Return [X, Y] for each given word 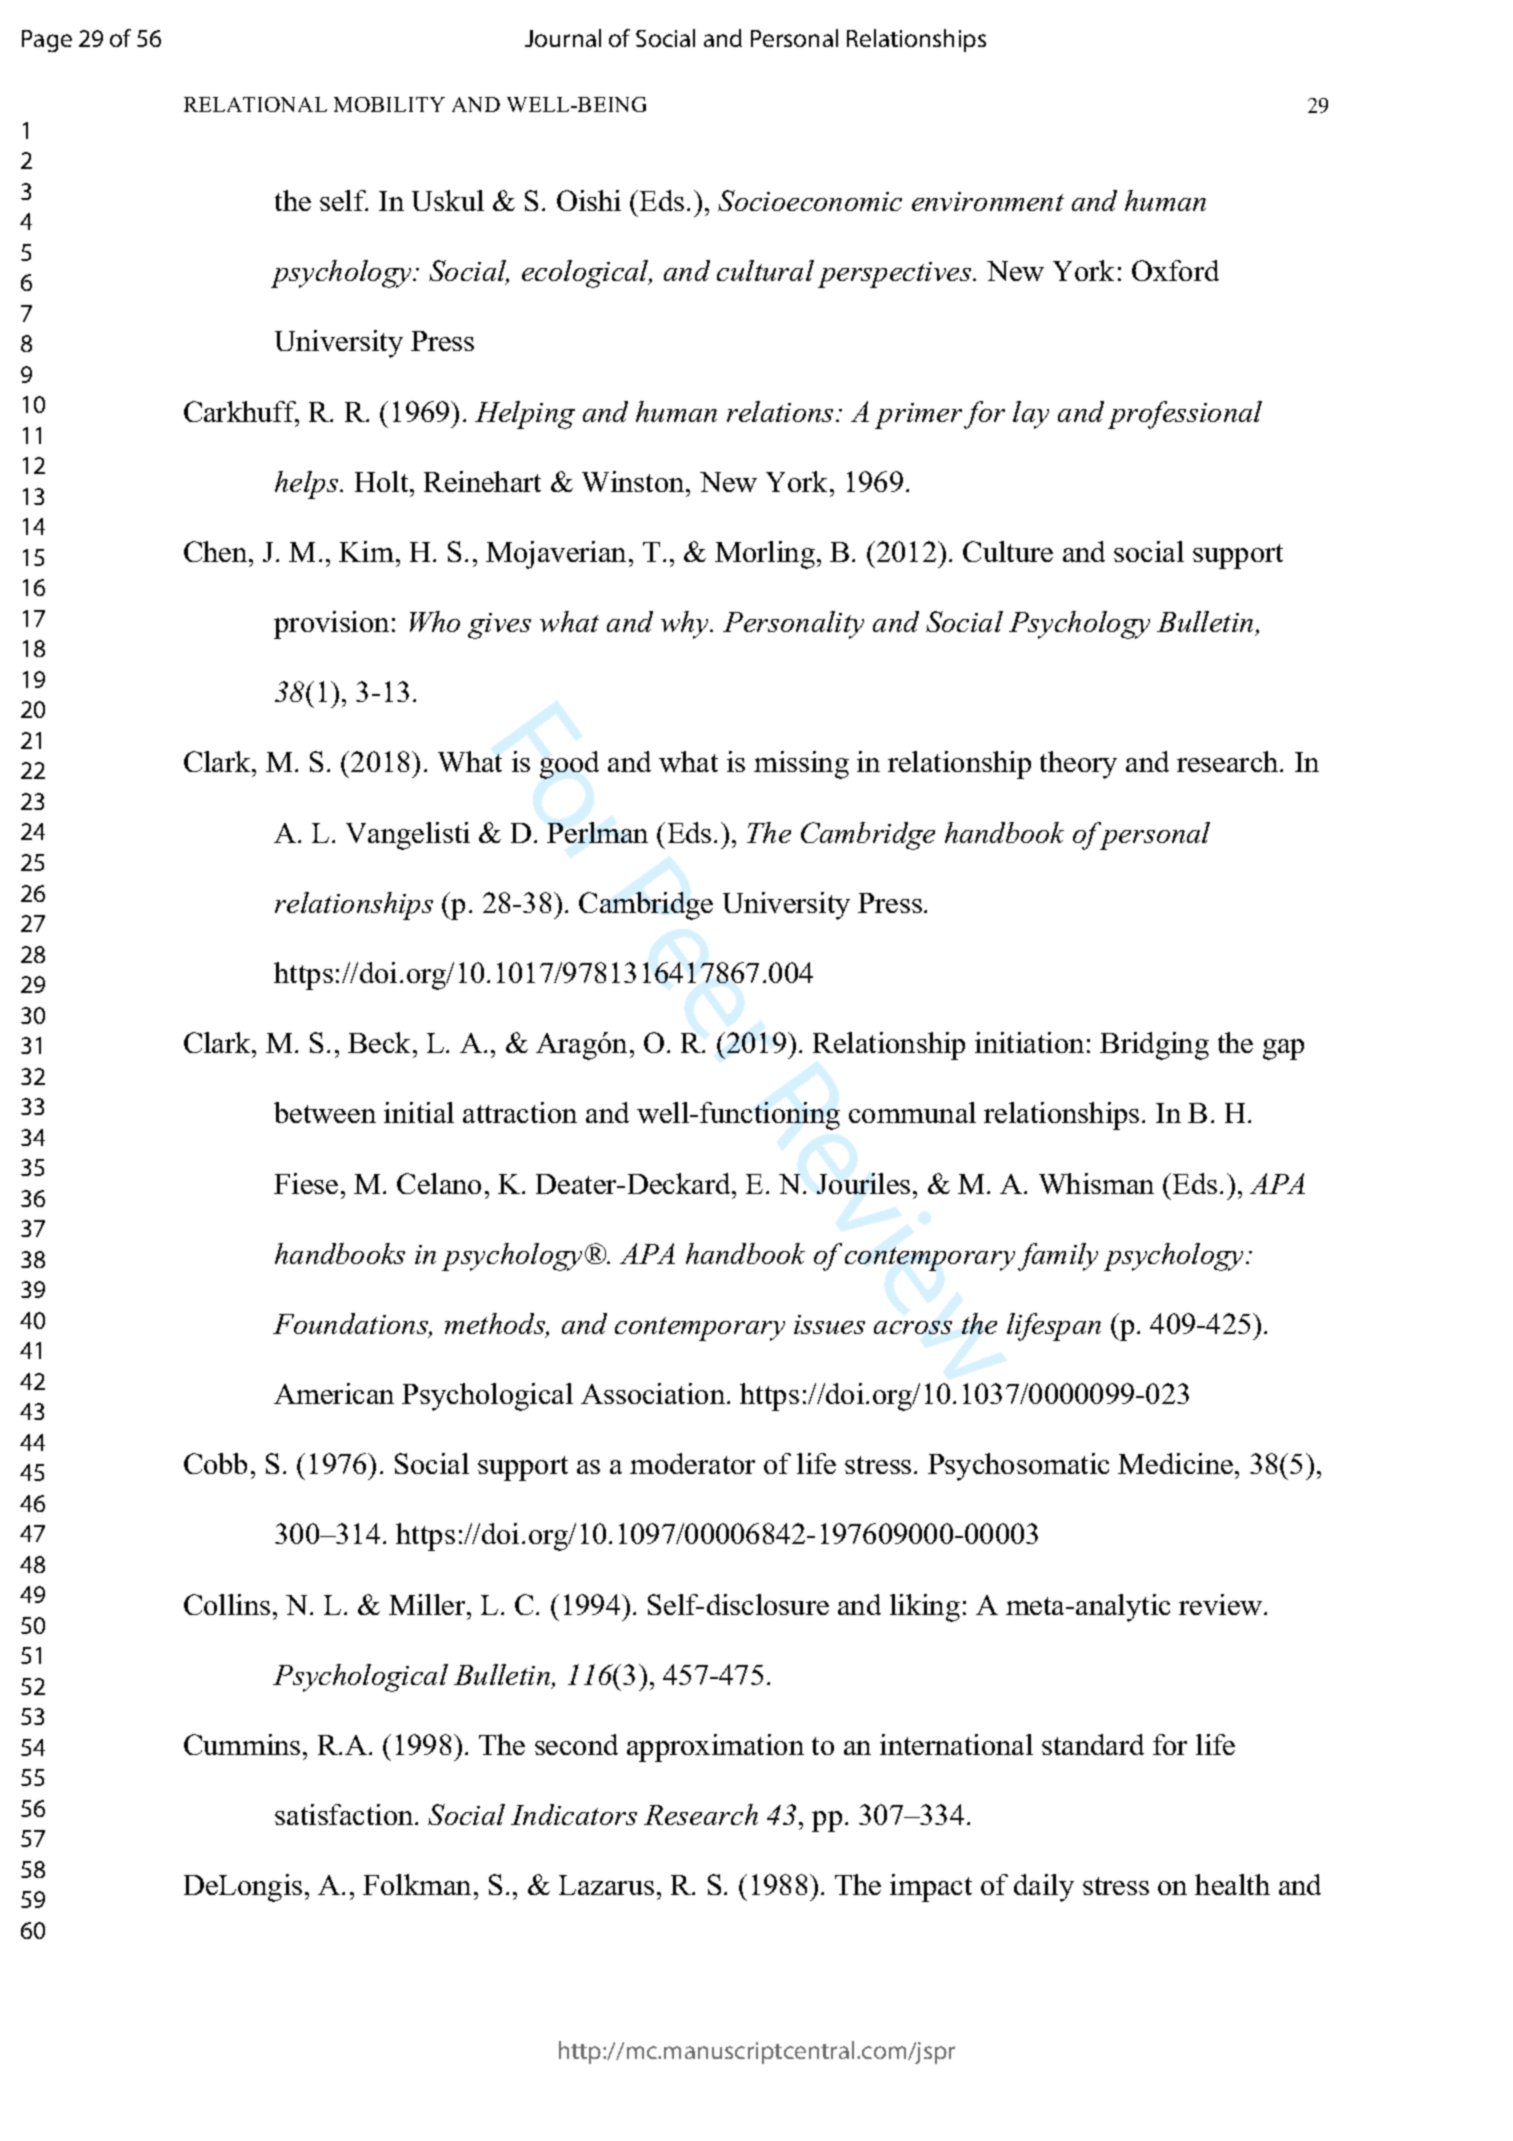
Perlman [597, 832]
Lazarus [606, 1885]
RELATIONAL [255, 104]
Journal [563, 38]
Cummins [242, 1744]
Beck [381, 1042]
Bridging [1154, 1046]
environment [988, 201]
